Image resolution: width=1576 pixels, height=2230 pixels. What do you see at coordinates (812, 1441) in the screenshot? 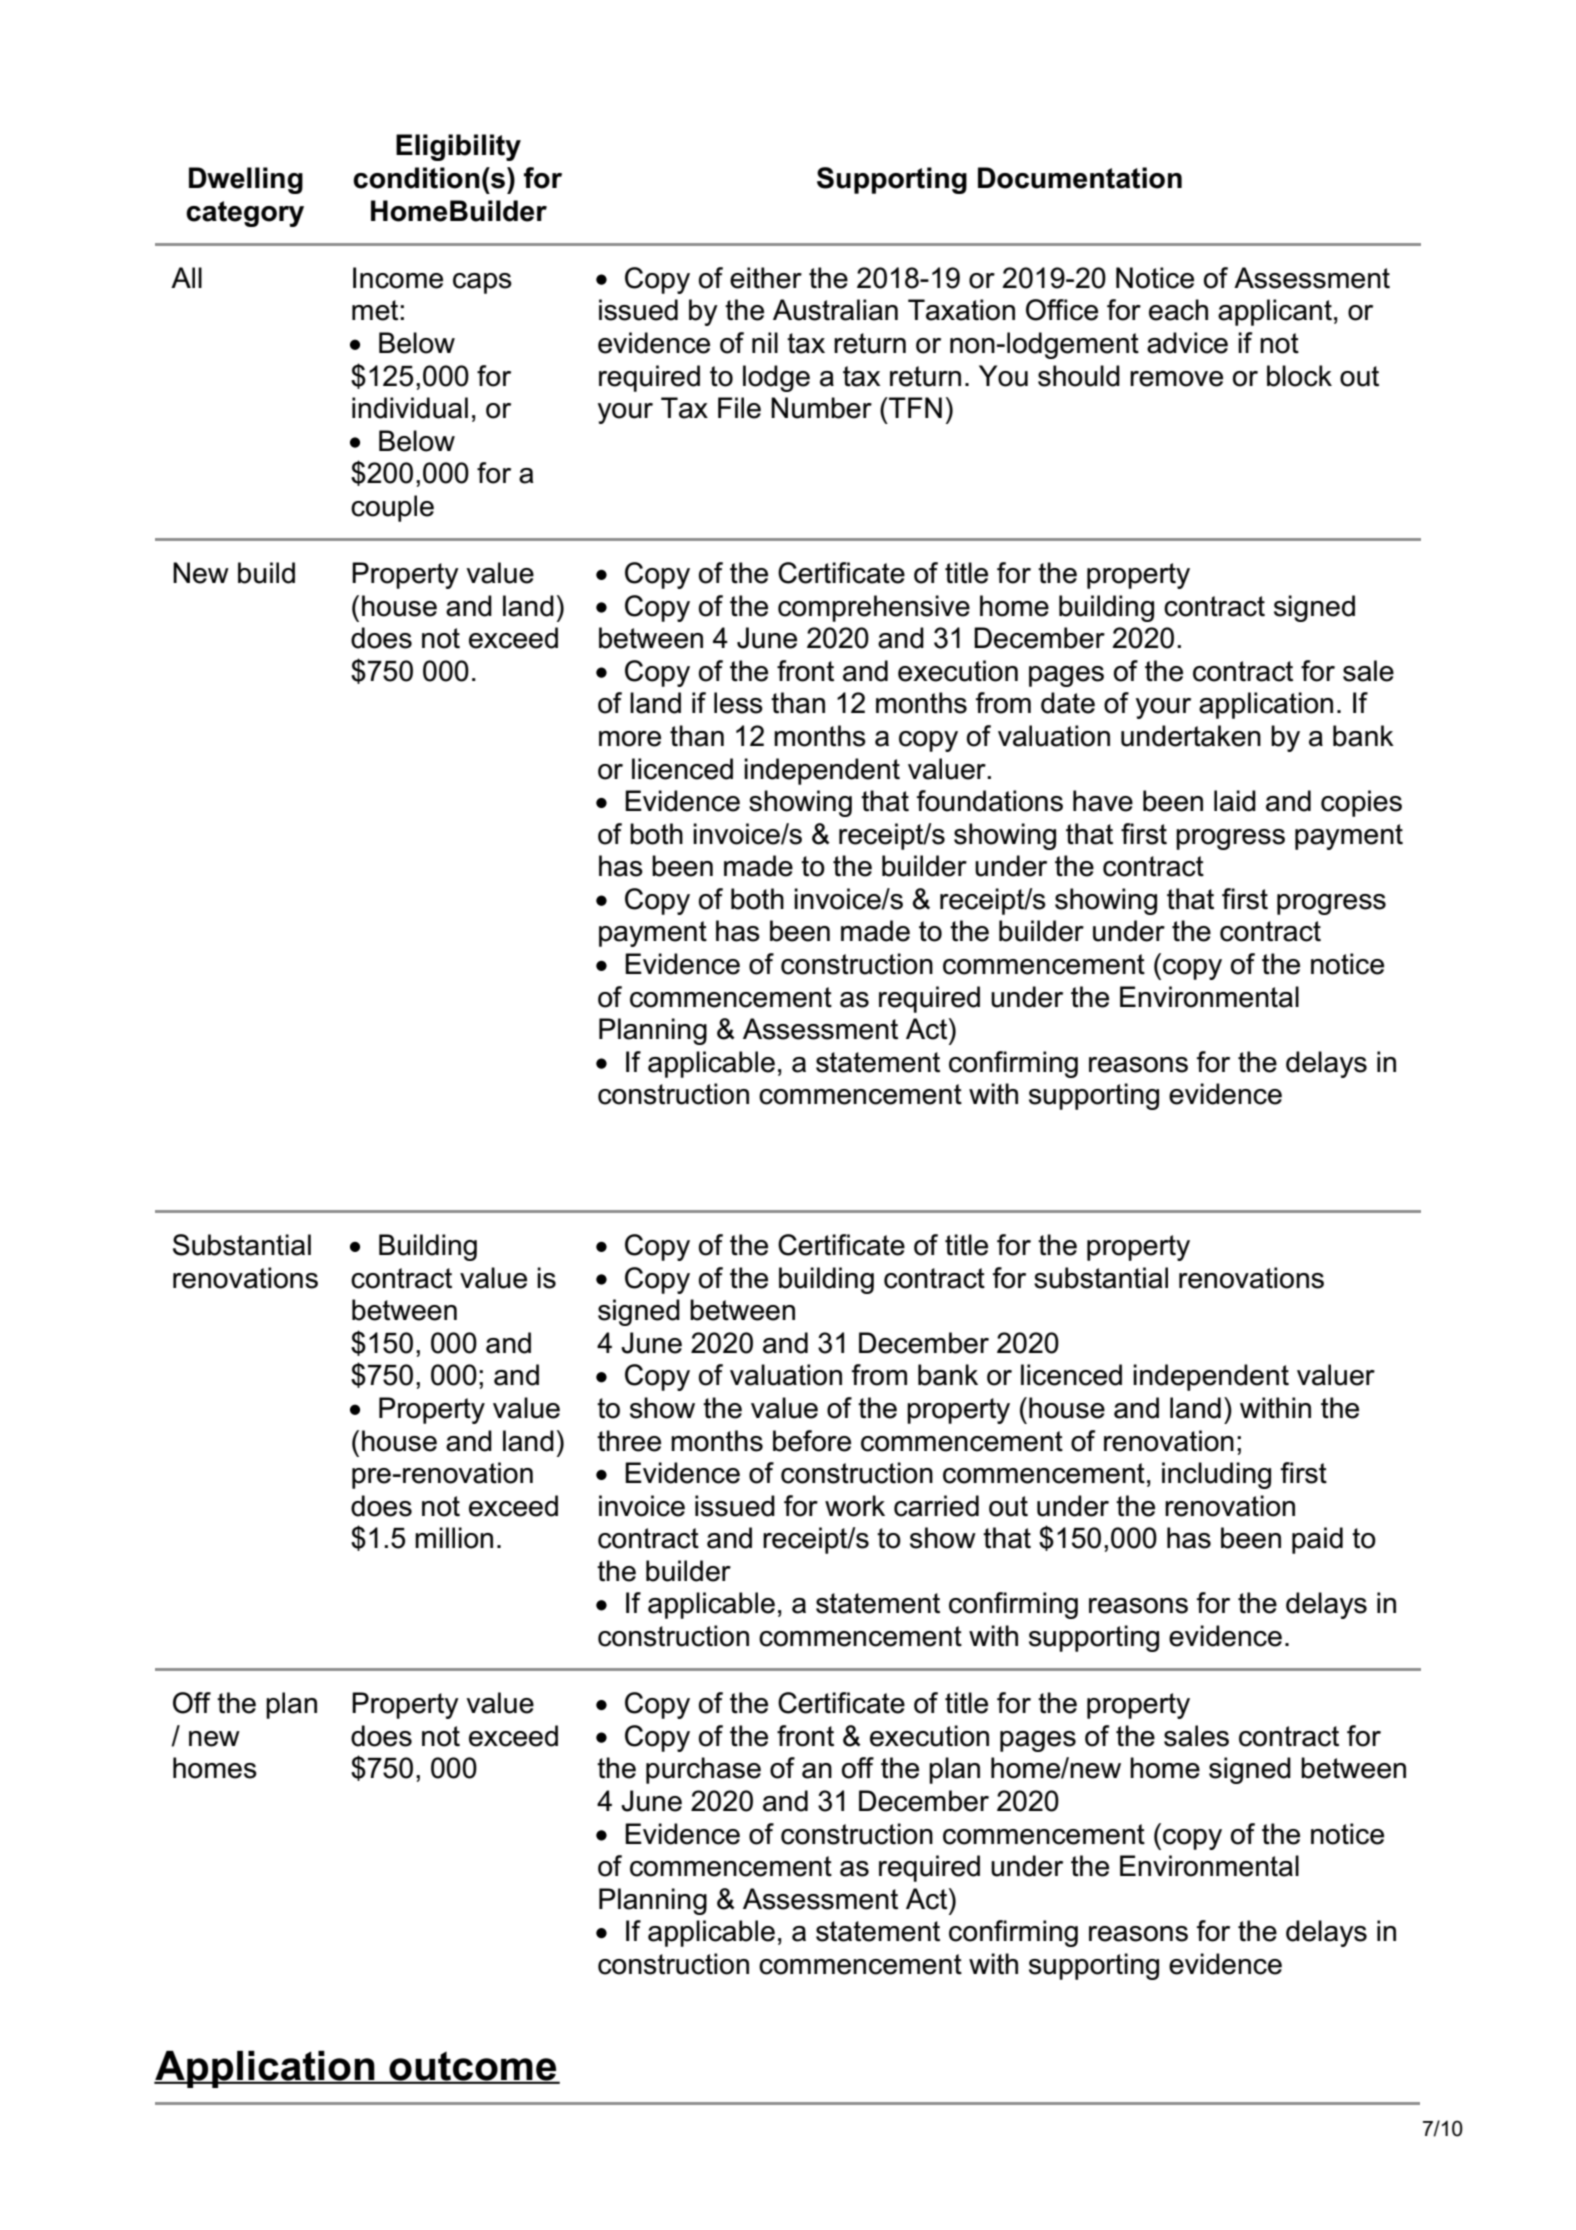
I see `before` at bounding box center [812, 1441].
